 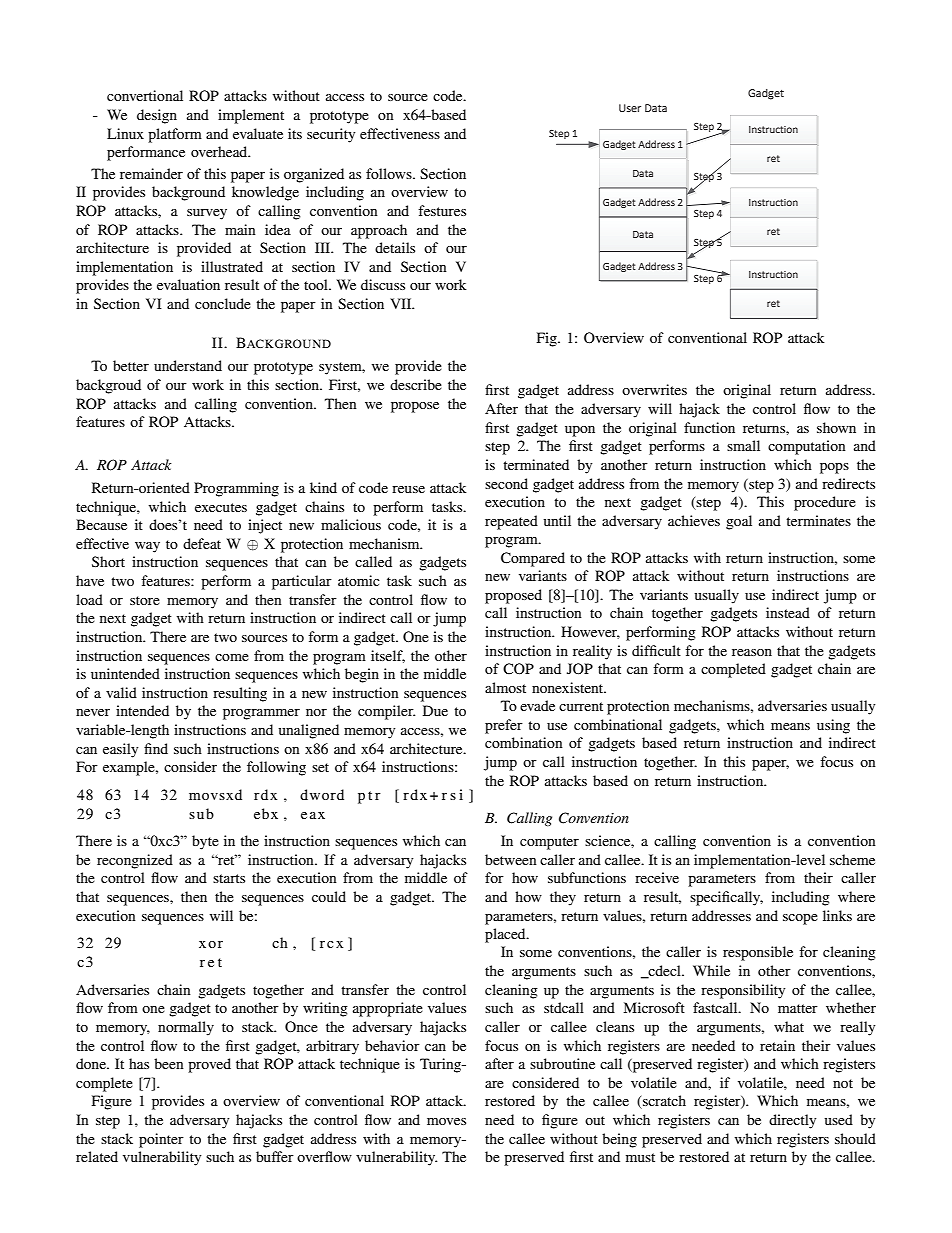 I want to click on come, so click(x=232, y=657).
